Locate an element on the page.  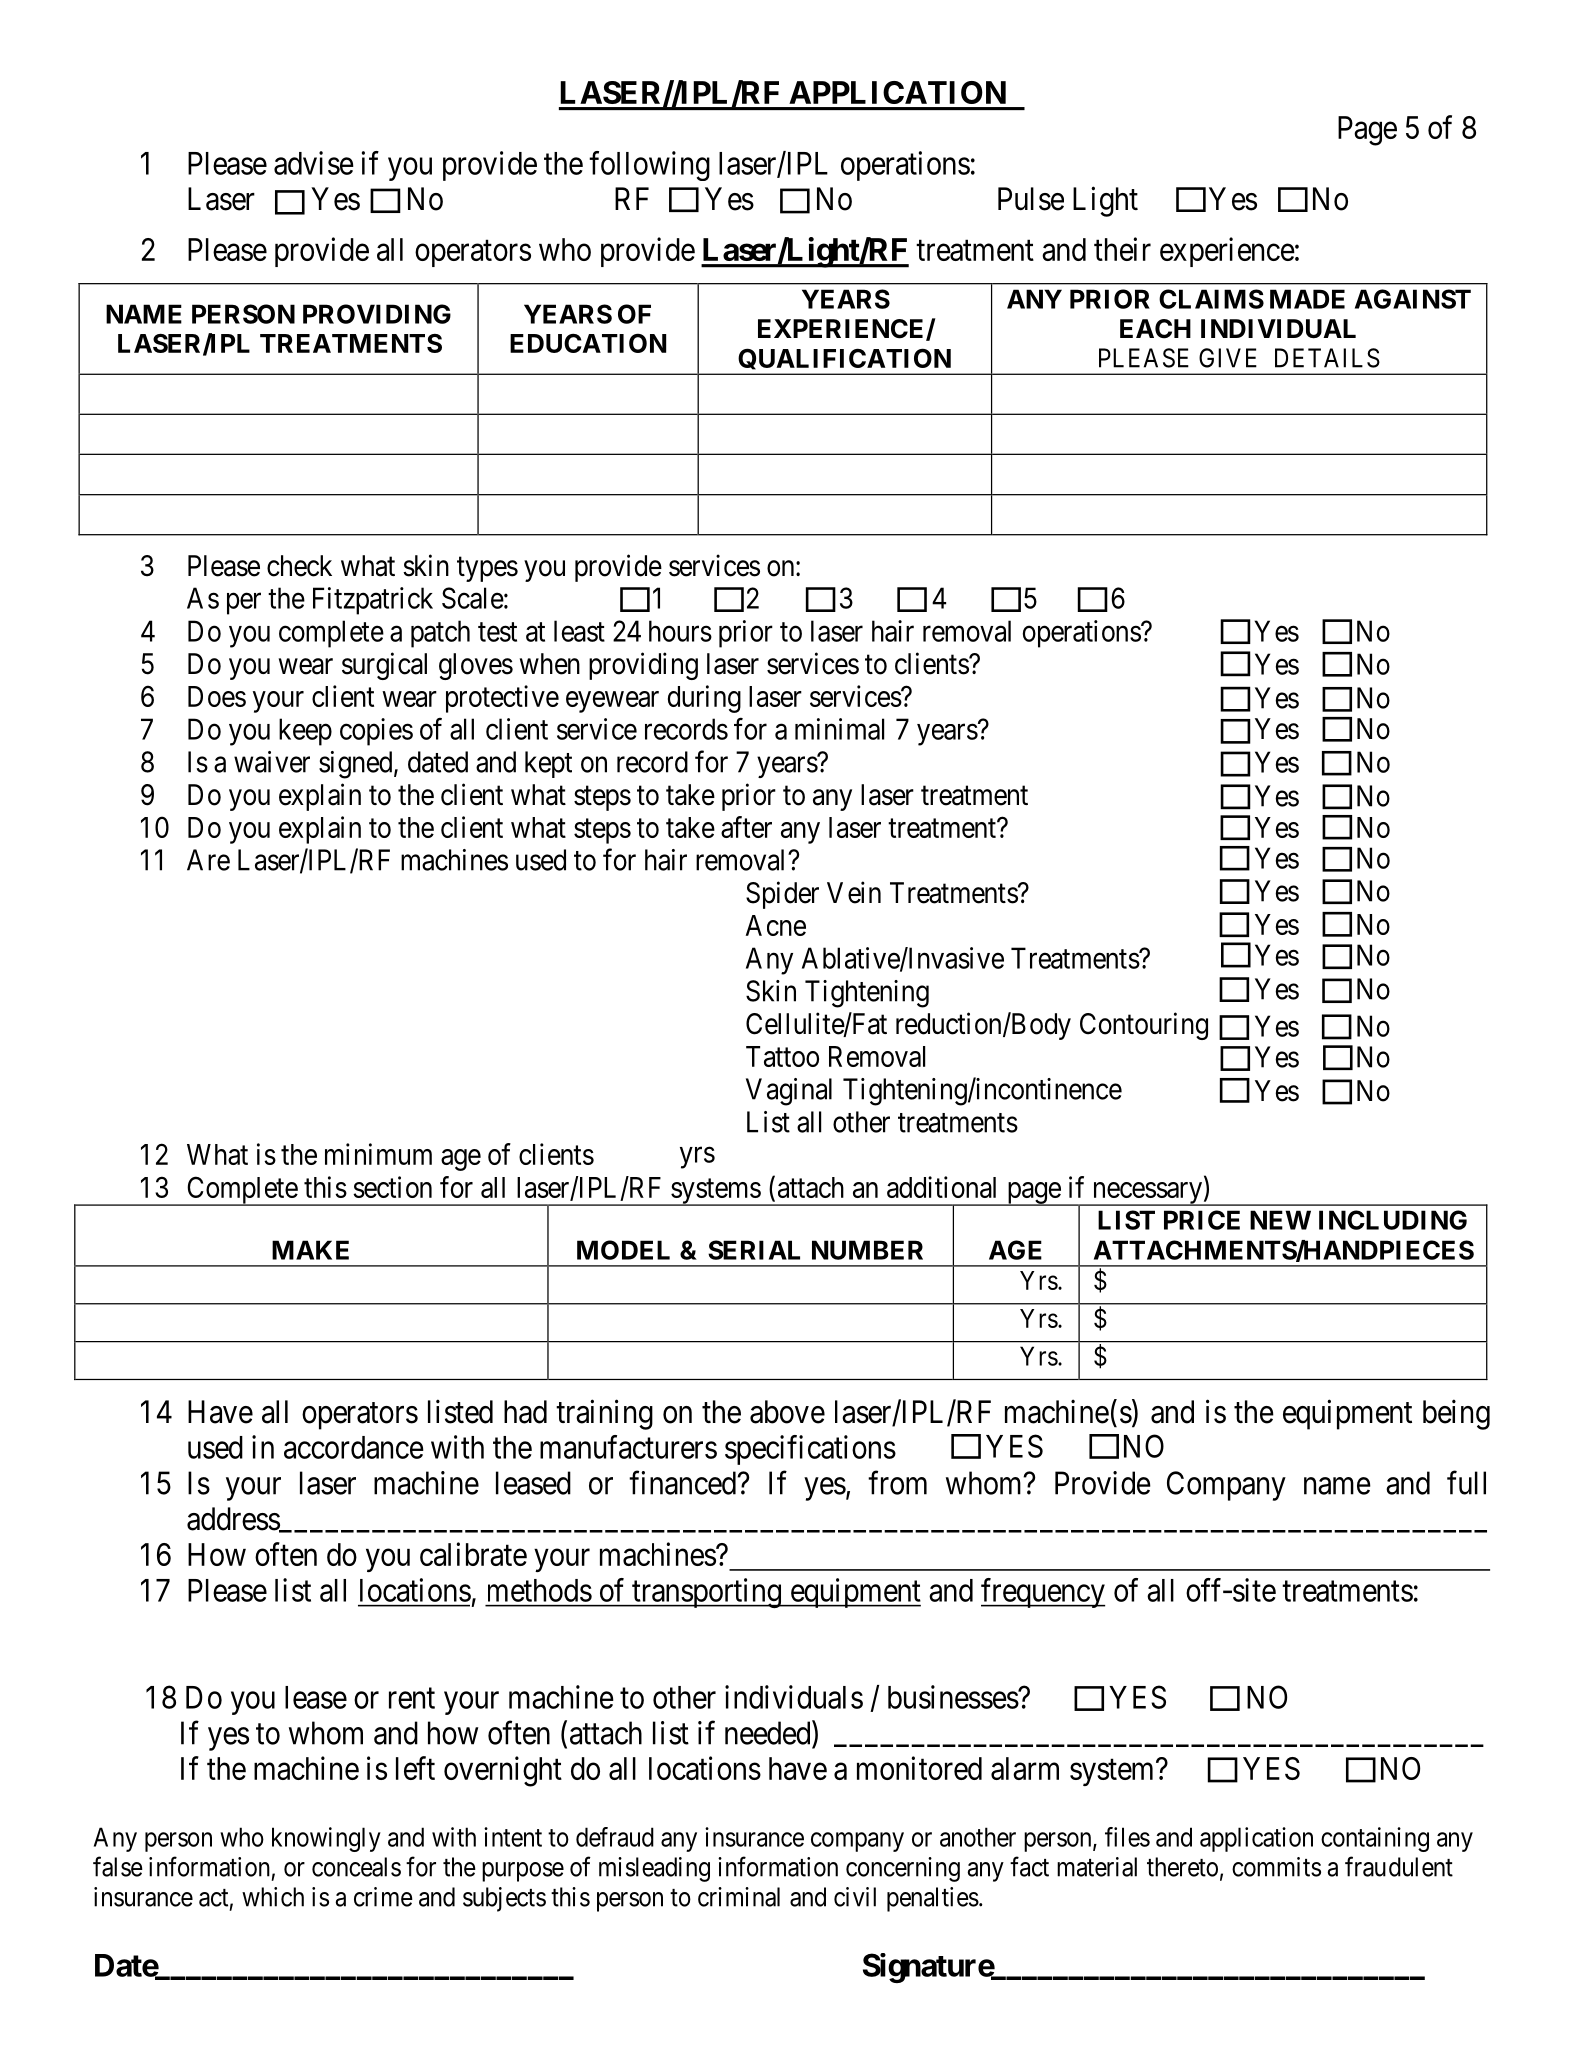
following is located at coordinates (649, 166).
